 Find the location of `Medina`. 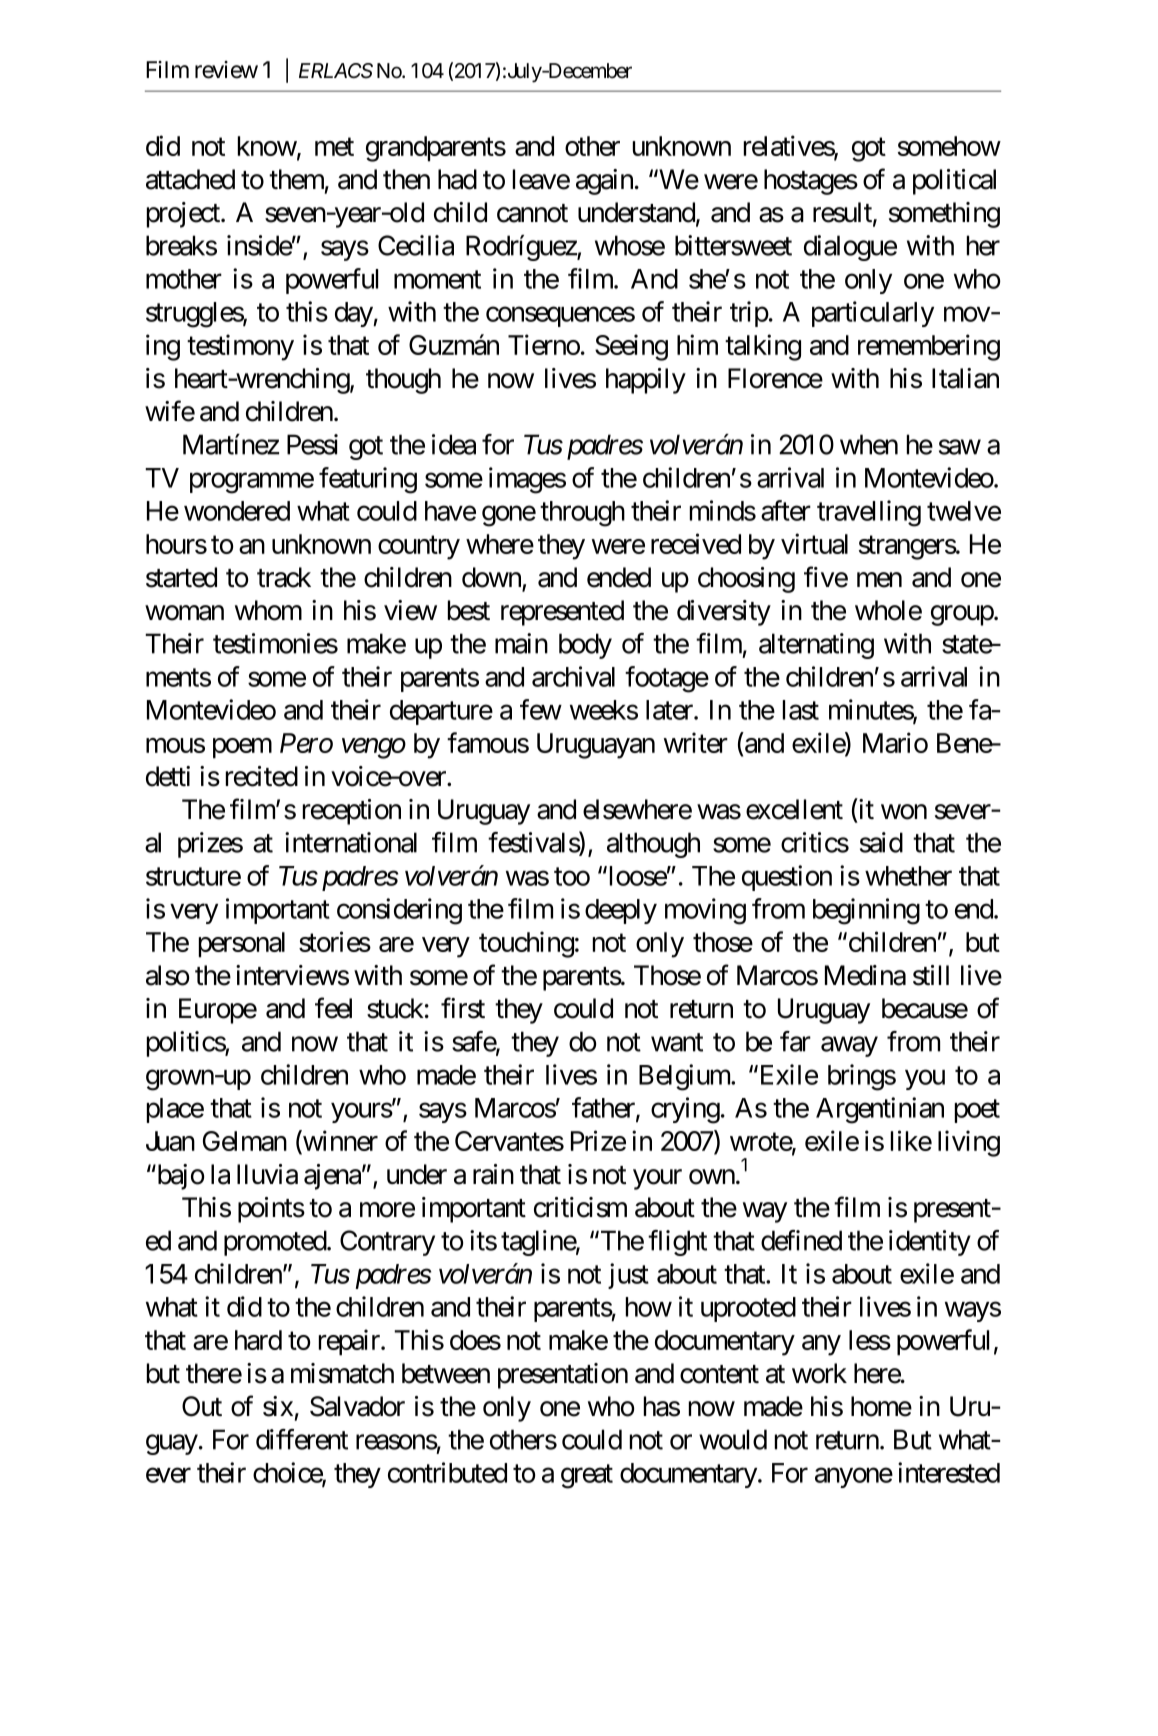

Medina is located at coordinates (865, 975).
